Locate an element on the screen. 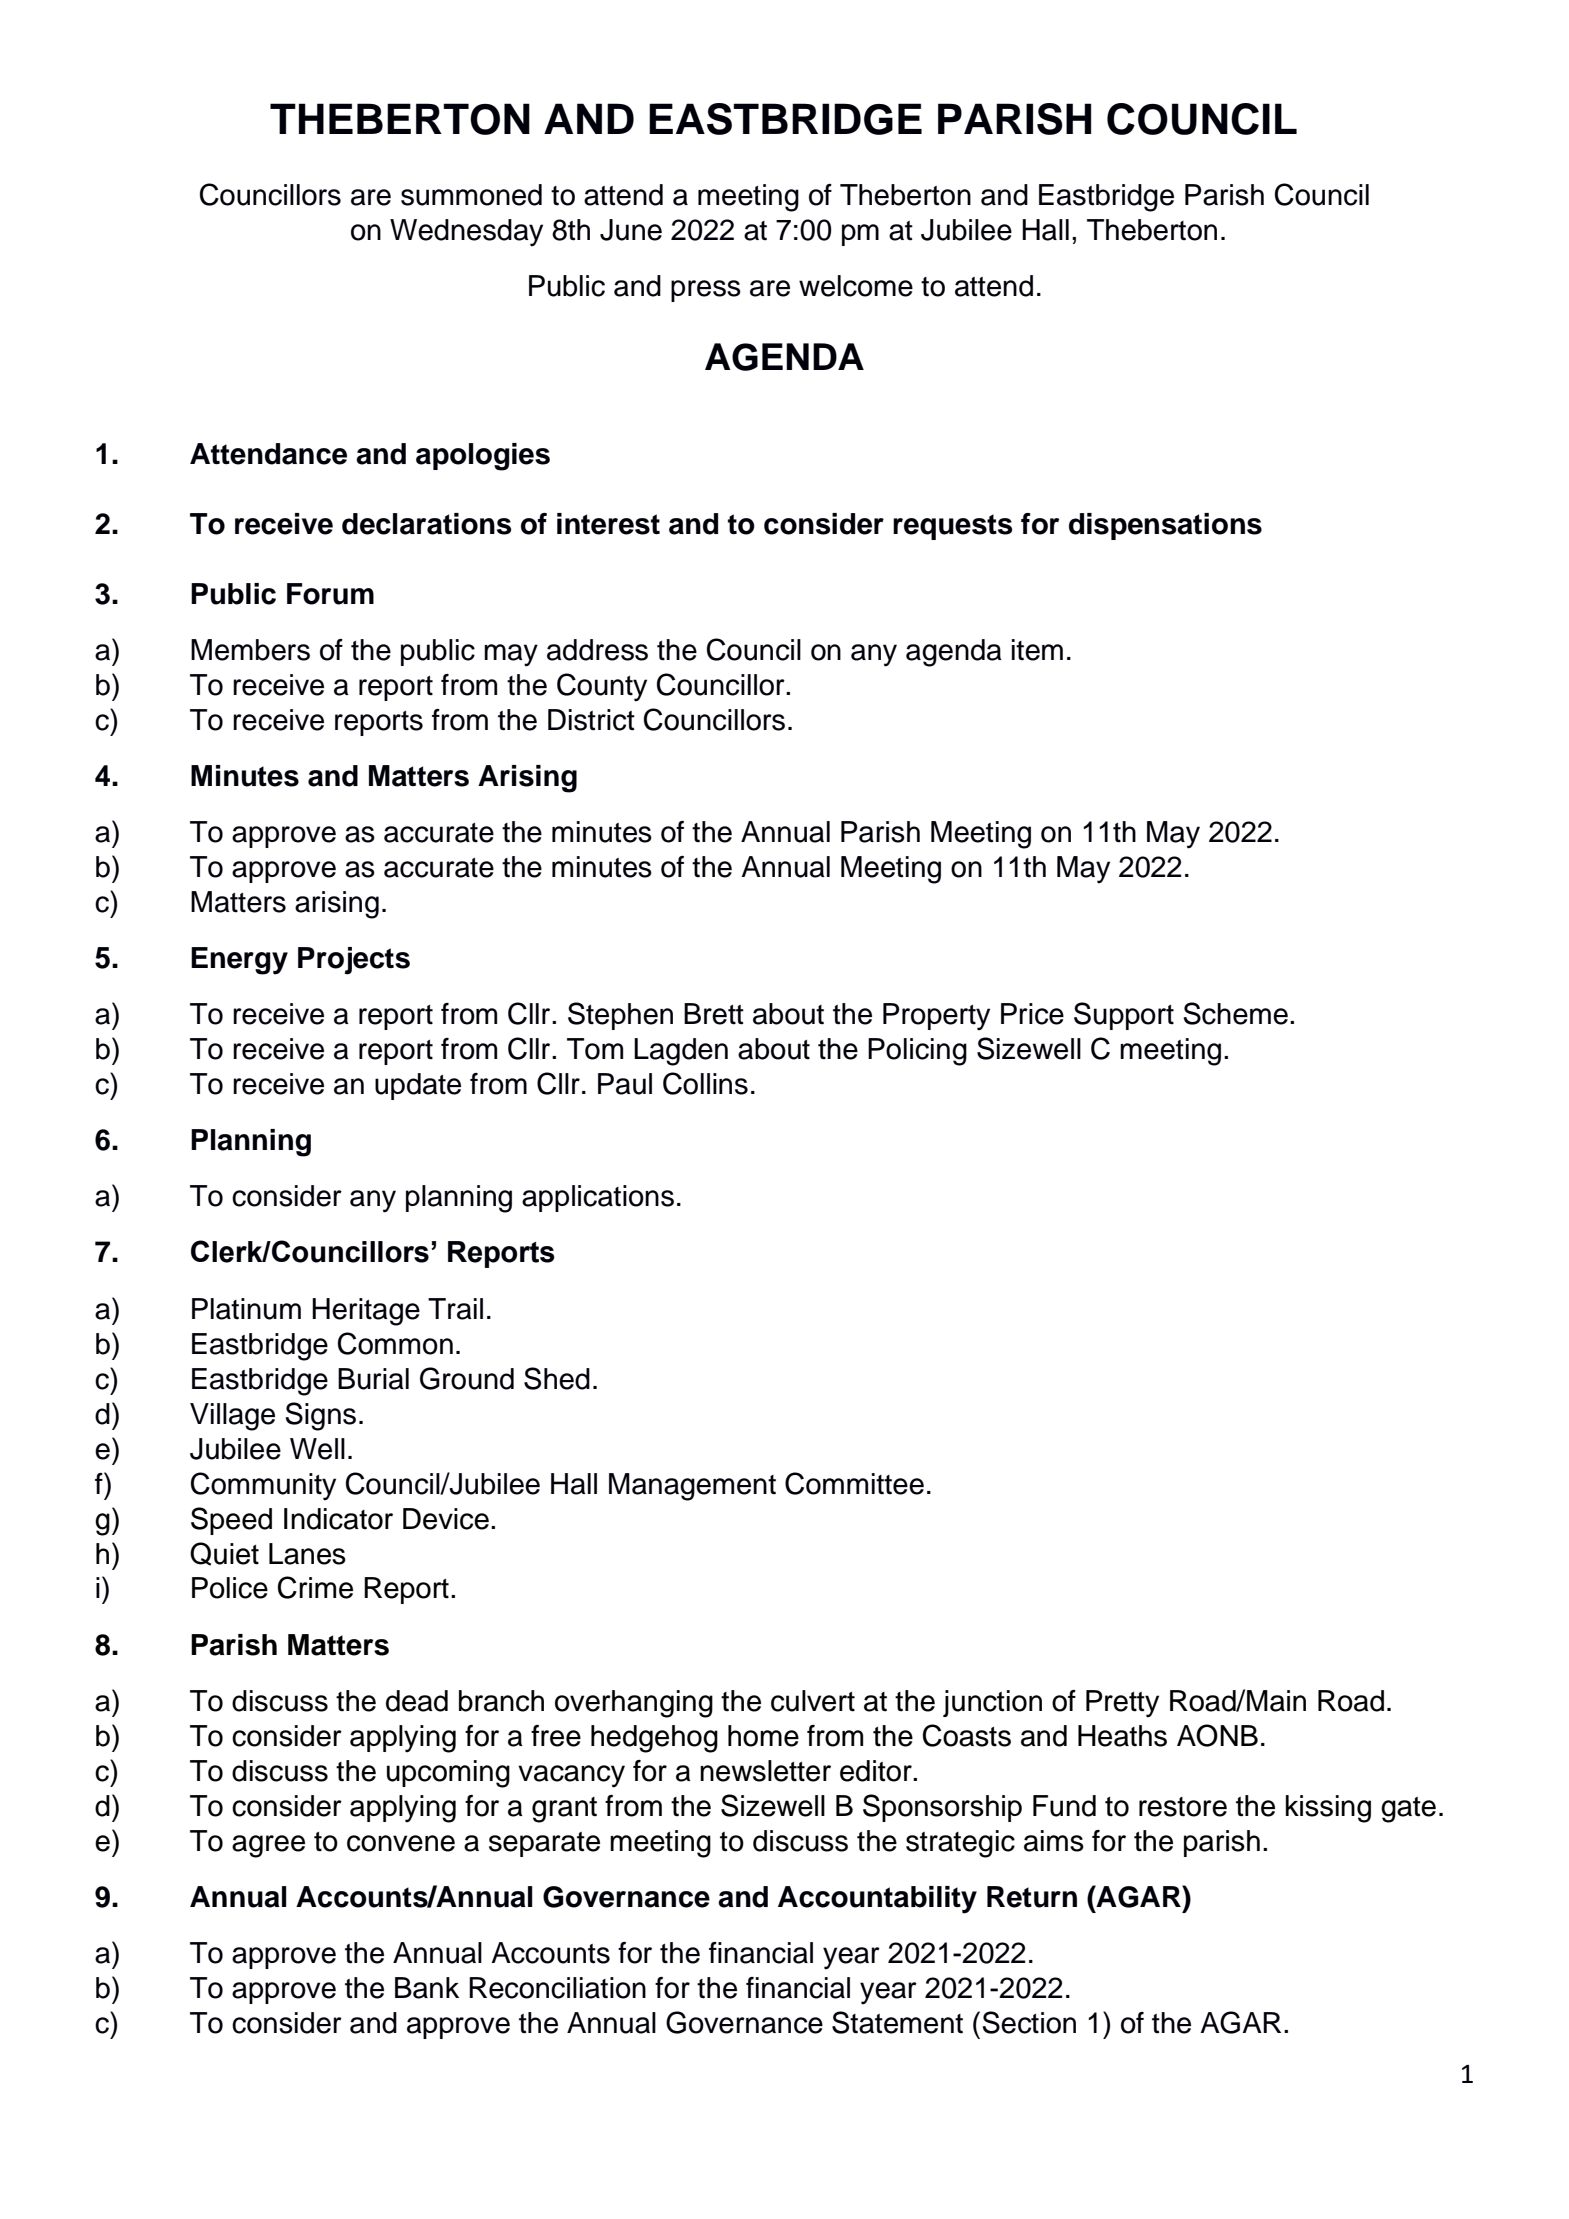  update is located at coordinates (418, 1086).
